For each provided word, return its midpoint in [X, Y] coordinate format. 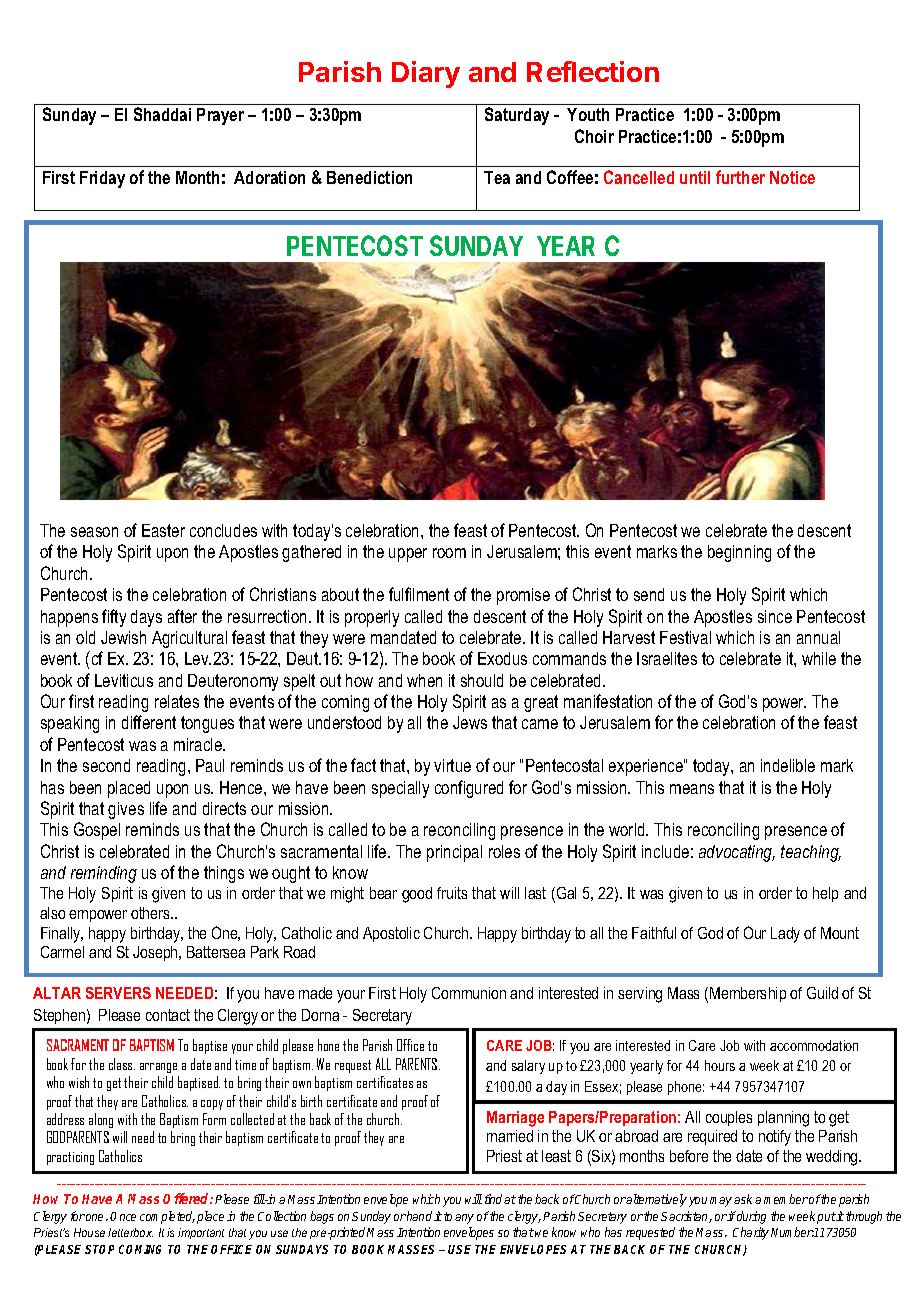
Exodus [502, 658]
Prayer [220, 116]
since [775, 616]
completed [167, 1217]
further [740, 177]
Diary [426, 74]
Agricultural [189, 639]
